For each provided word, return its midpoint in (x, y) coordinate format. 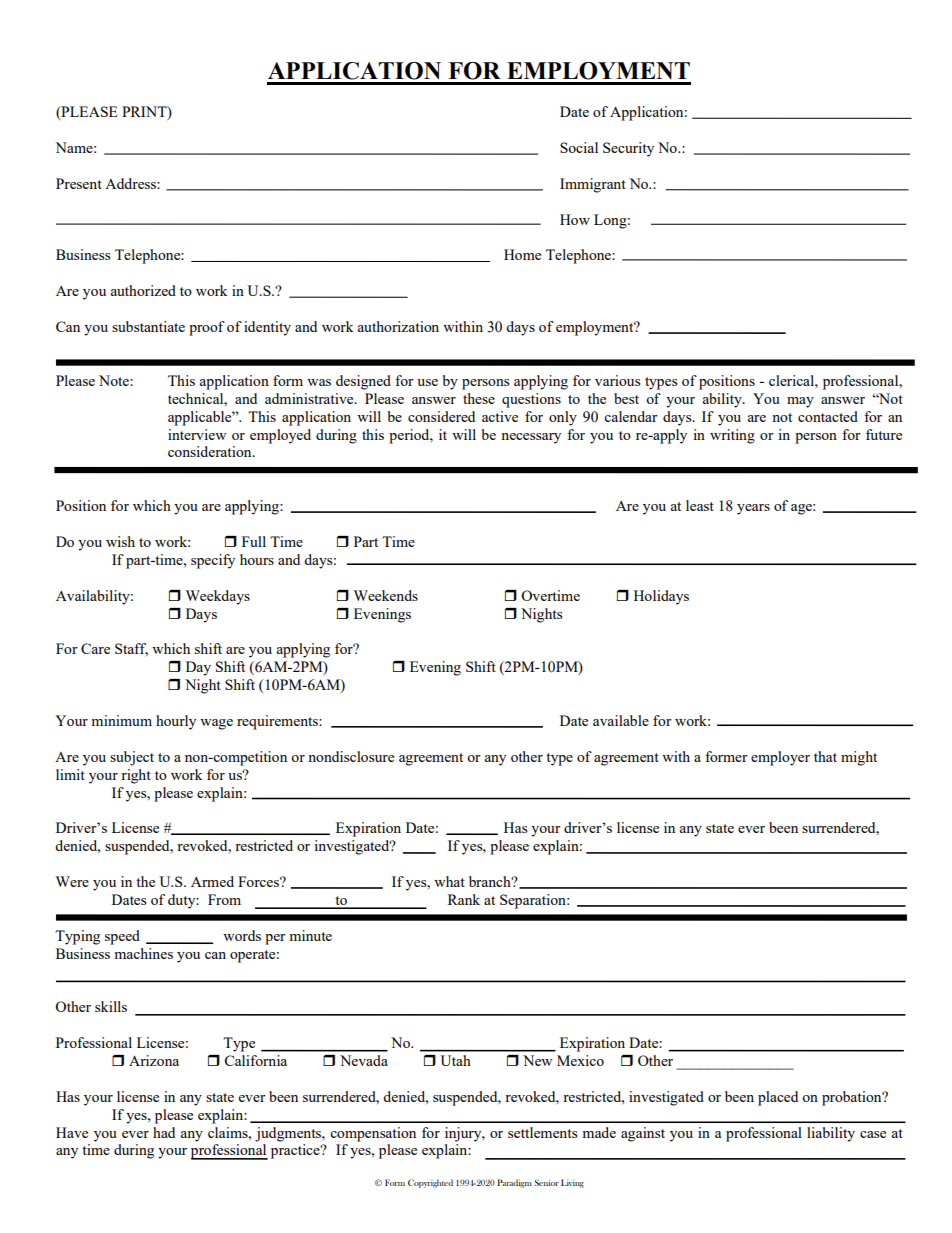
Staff (131, 649)
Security (628, 149)
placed (778, 1098)
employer (780, 758)
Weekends (386, 595)
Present (79, 183)
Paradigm (514, 1183)
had (164, 1132)
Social (579, 147)
